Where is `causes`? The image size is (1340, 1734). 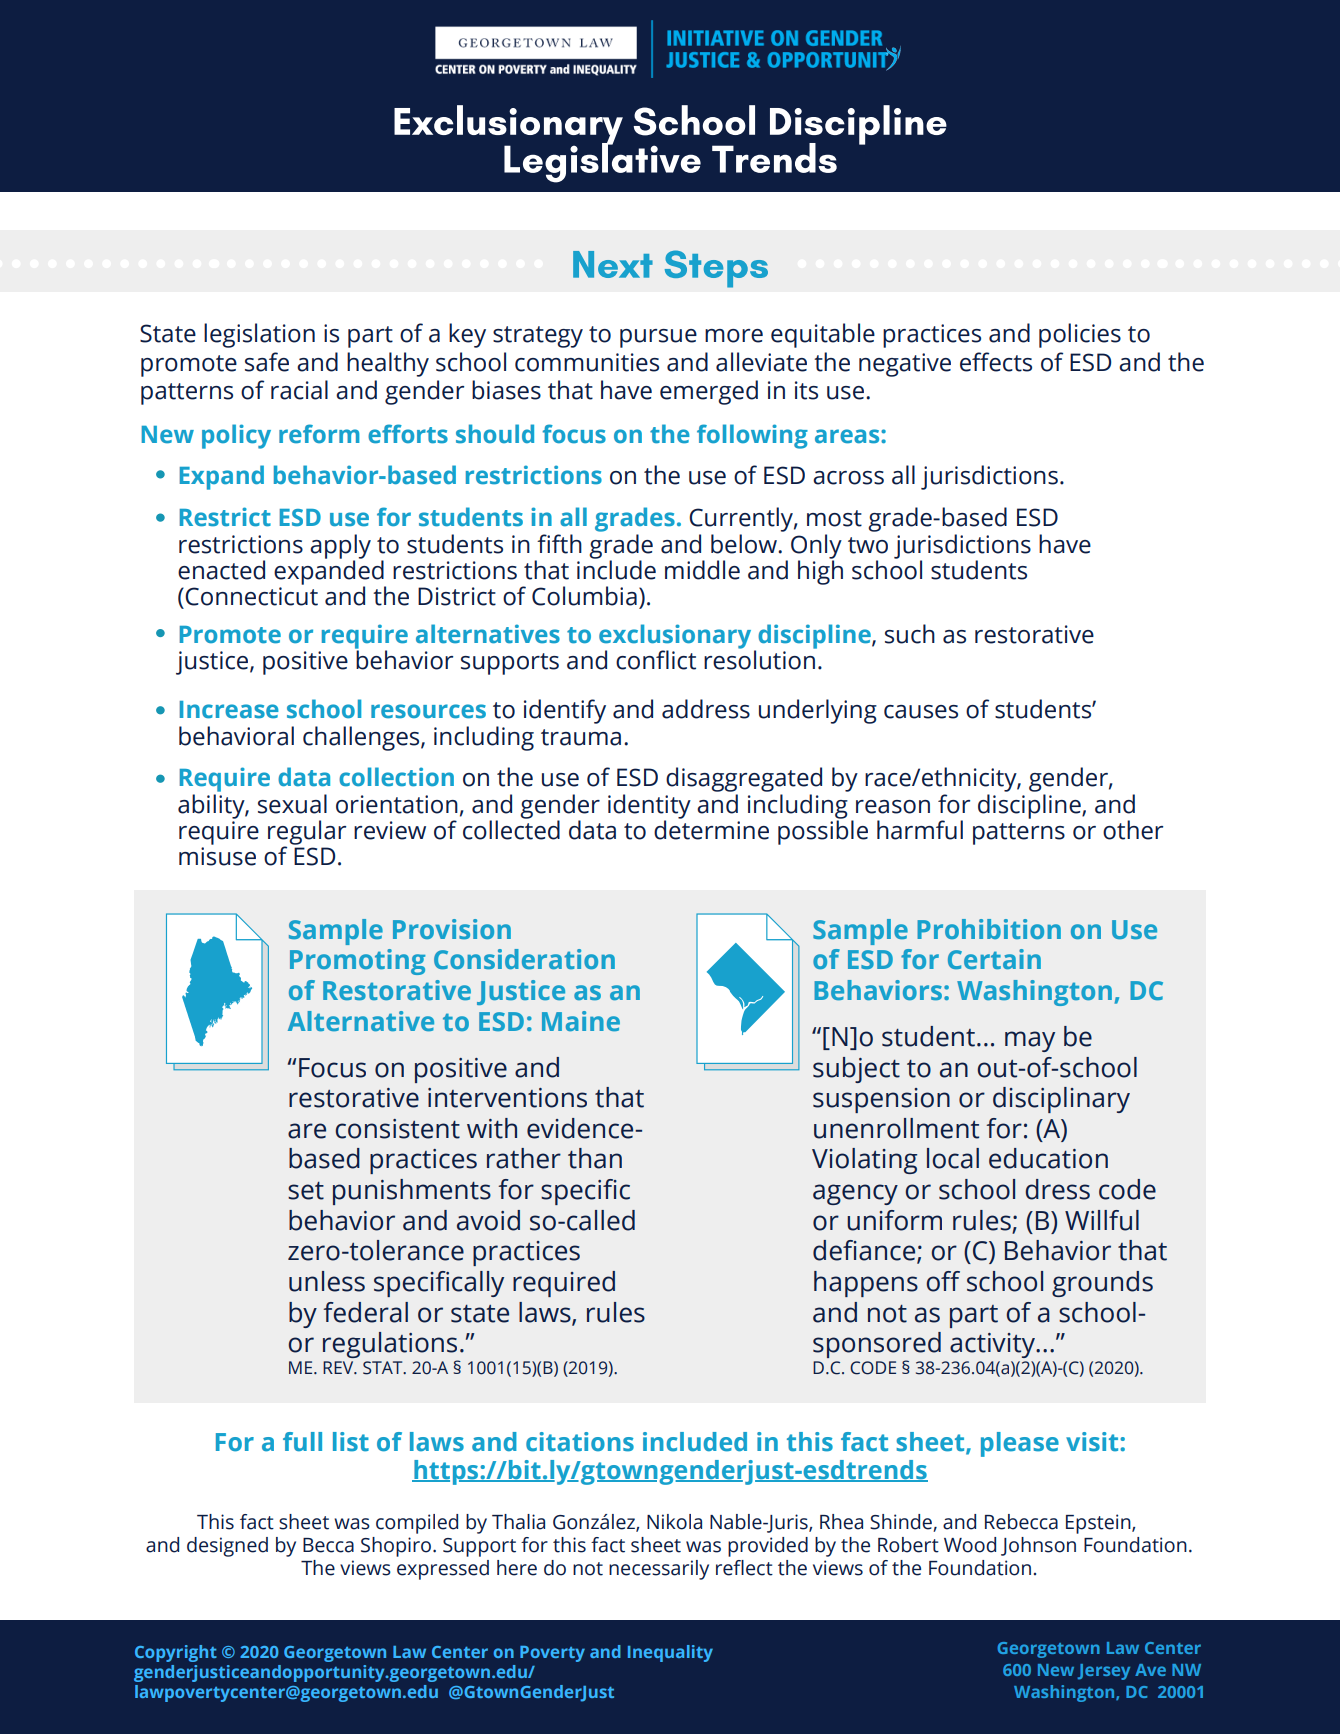
causes is located at coordinates (921, 712).
